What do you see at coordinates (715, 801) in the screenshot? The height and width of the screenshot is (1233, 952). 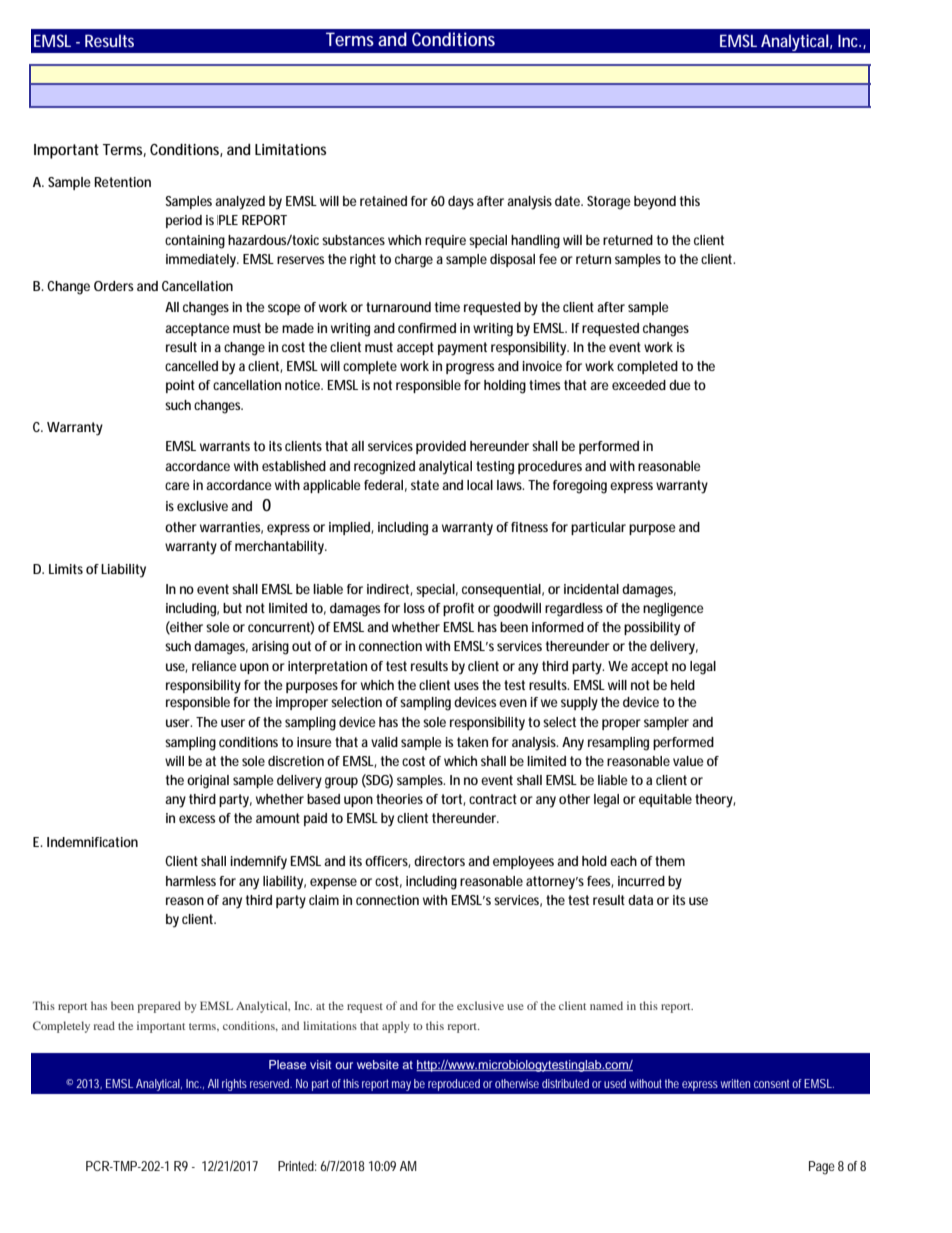 I see `theory` at bounding box center [715, 801].
